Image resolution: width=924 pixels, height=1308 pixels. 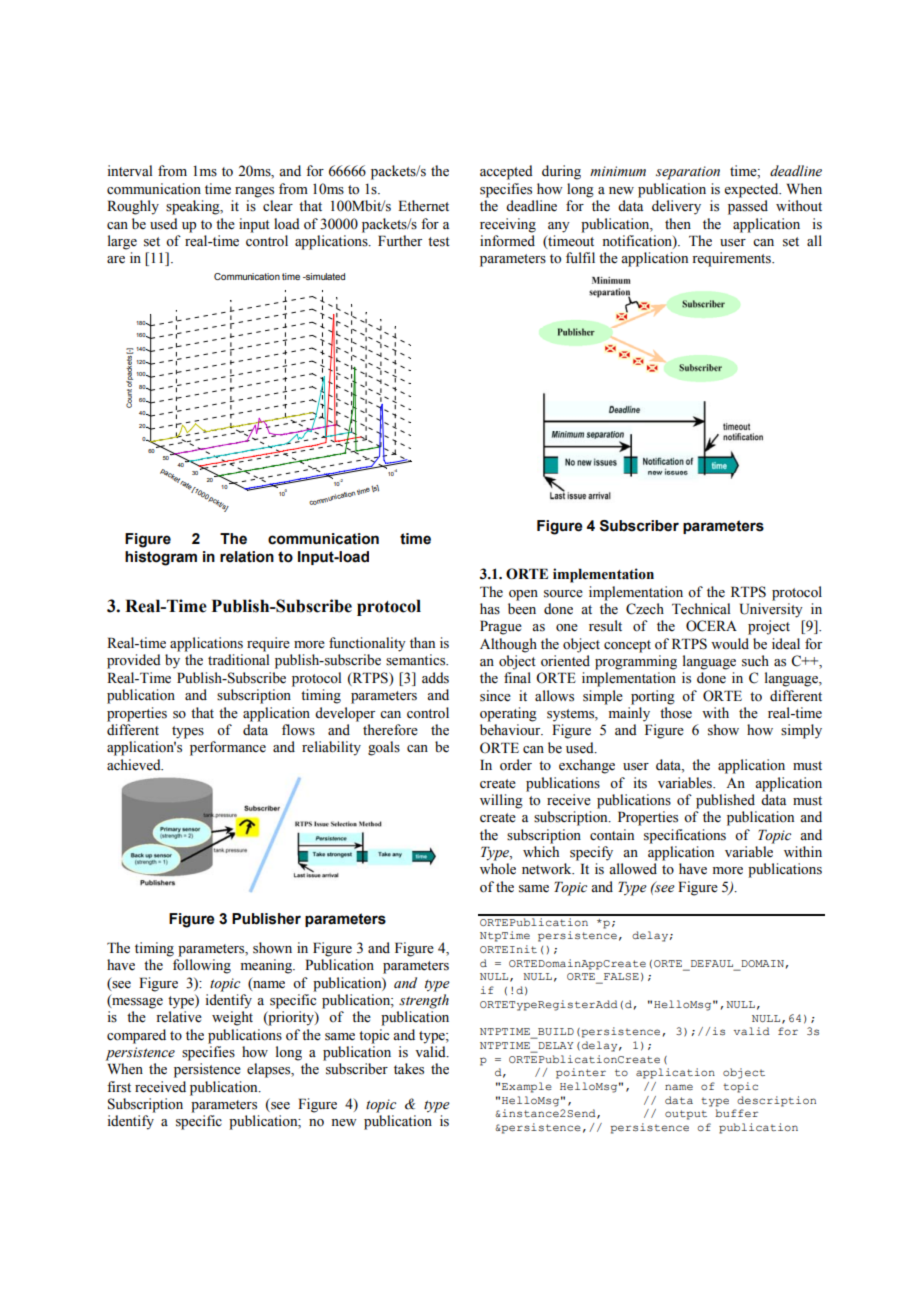 I want to click on first, so click(x=119, y=1087).
